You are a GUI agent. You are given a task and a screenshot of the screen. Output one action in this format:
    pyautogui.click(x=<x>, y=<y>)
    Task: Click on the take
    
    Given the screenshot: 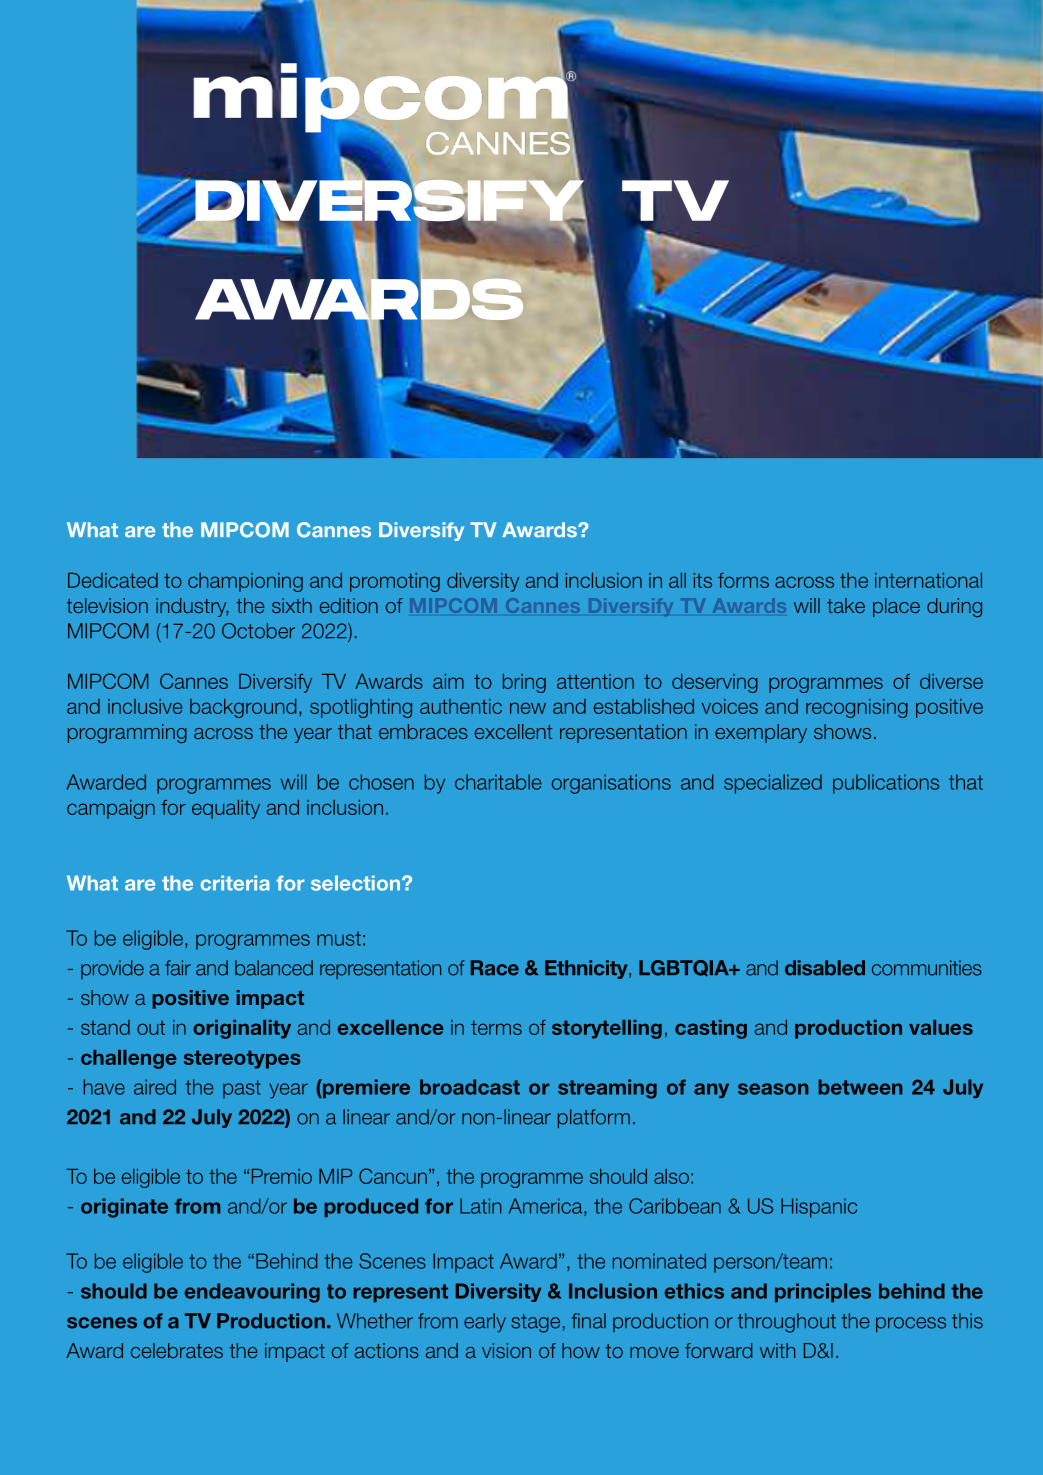 What is the action you would take?
    pyautogui.click(x=846, y=605)
